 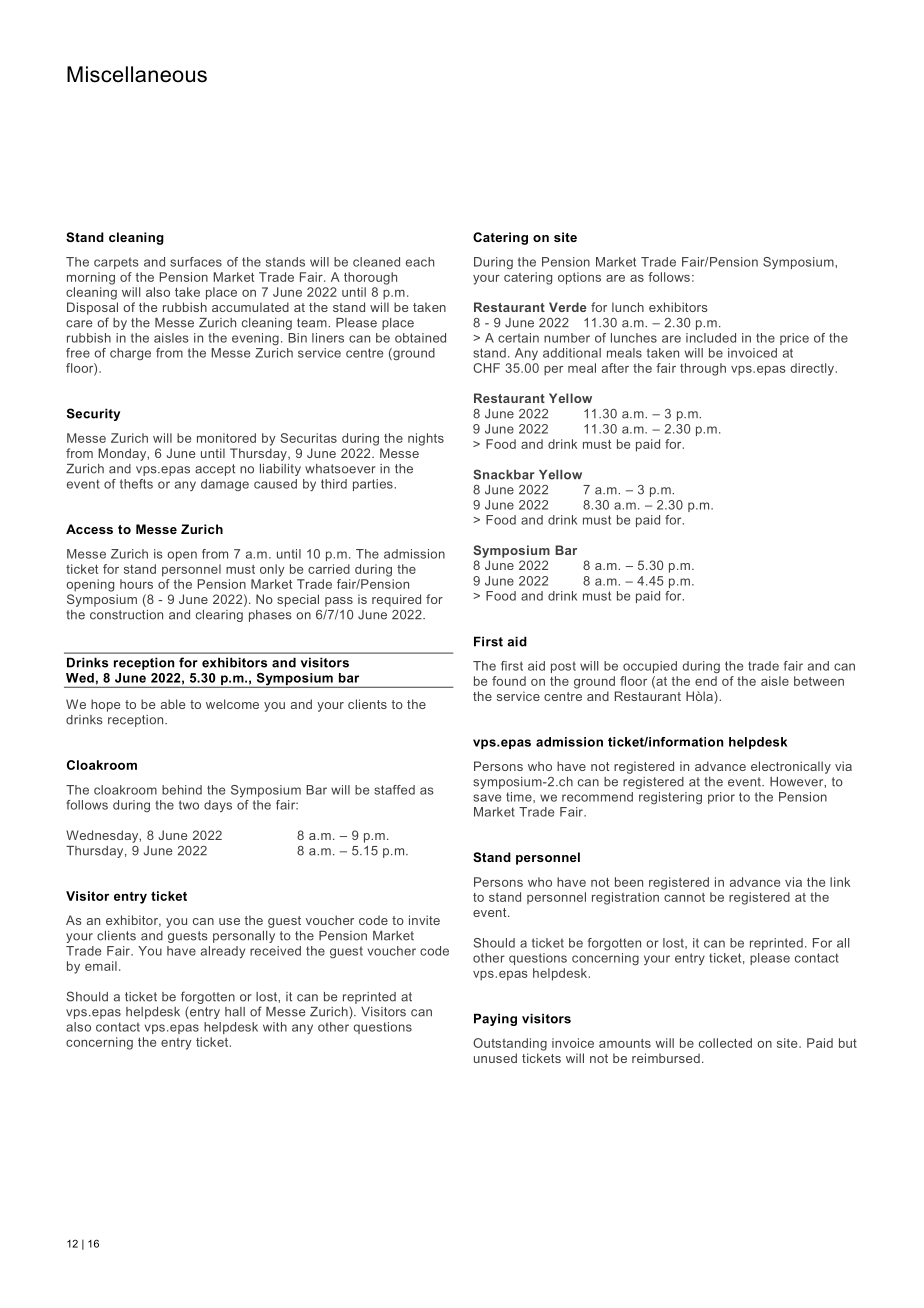 What do you see at coordinates (137, 74) in the screenshot?
I see `Miscellaneous` at bounding box center [137, 74].
